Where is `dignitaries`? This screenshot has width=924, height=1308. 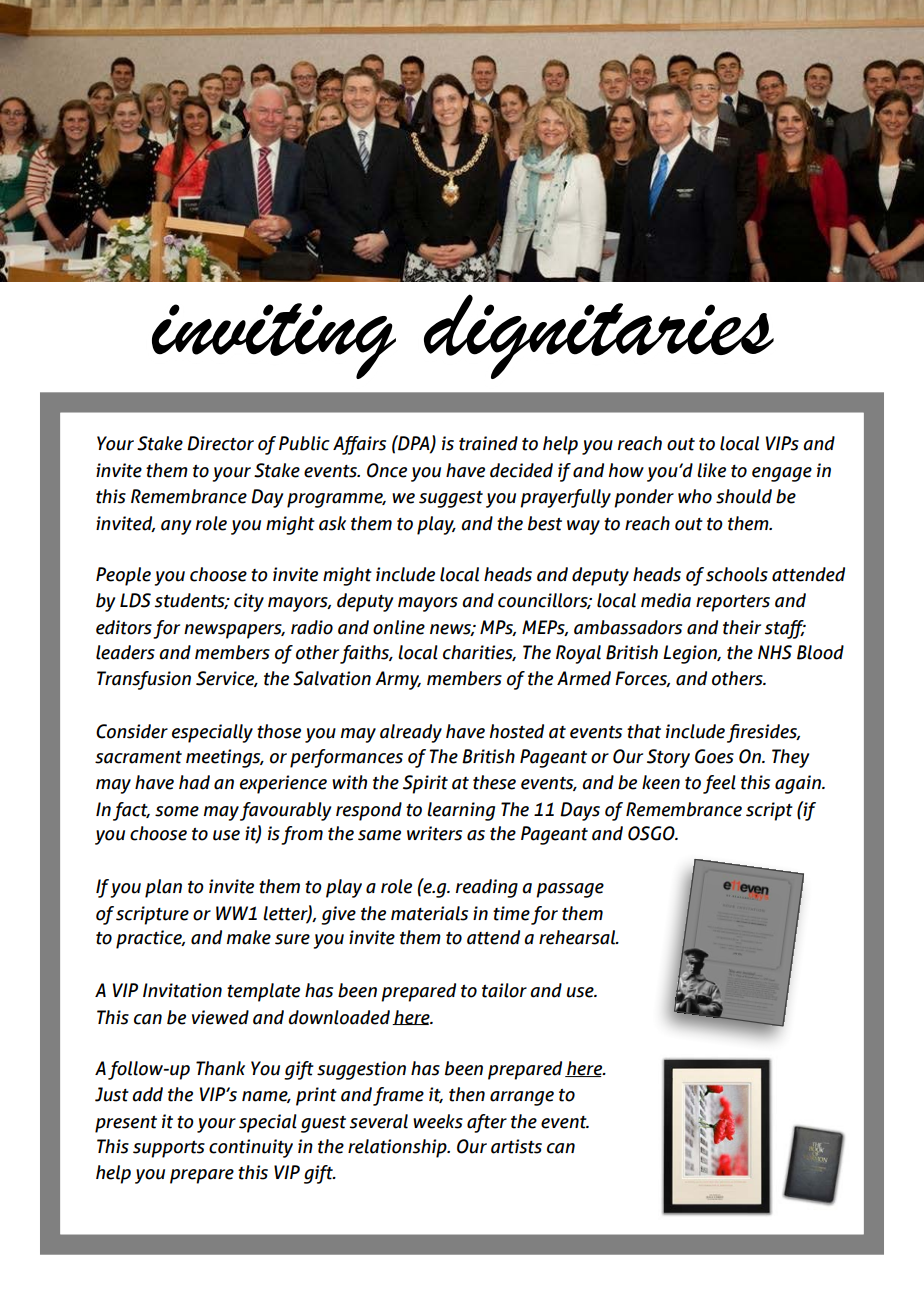
dignitaries is located at coordinates (599, 336).
